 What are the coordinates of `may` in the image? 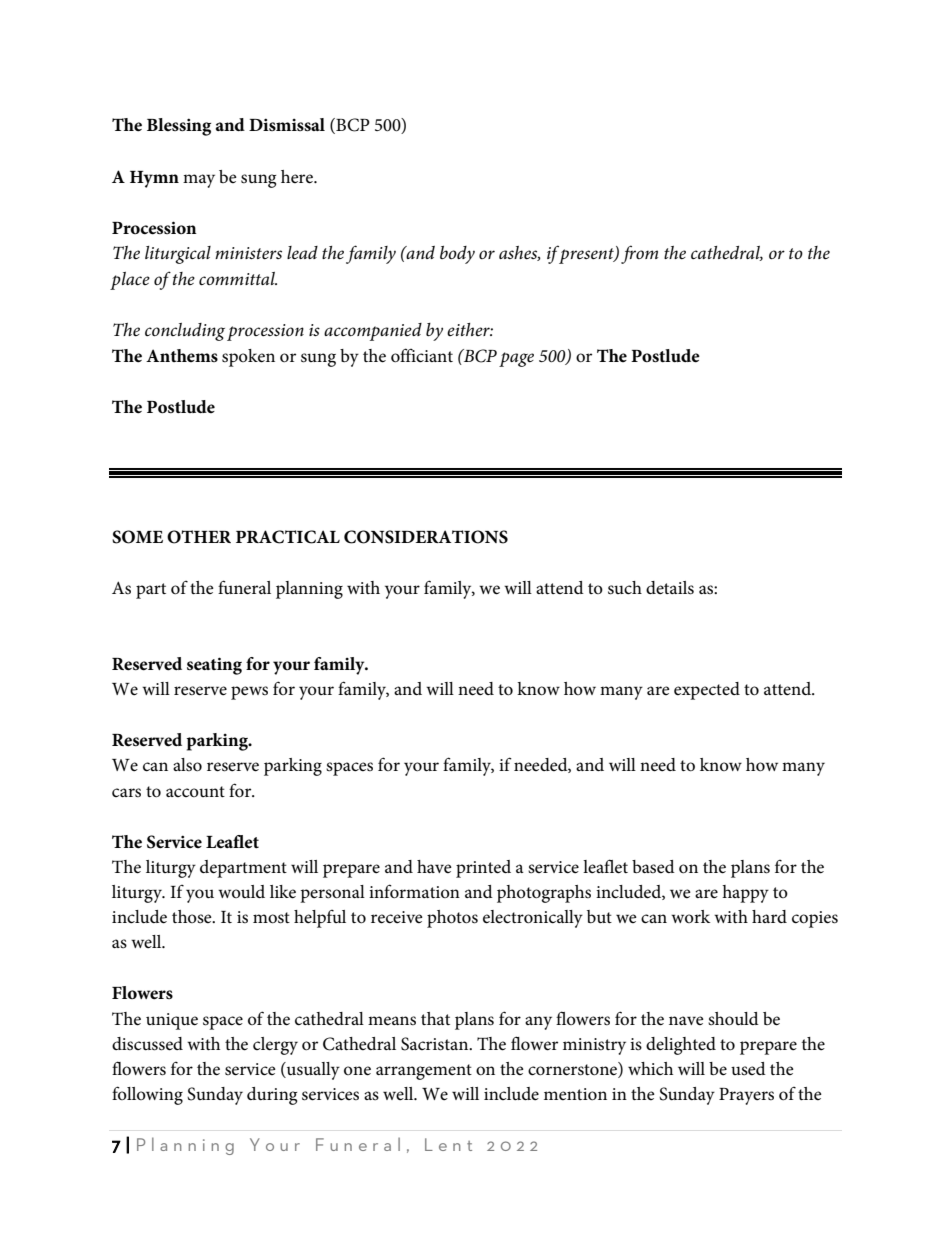 It's located at (199, 181).
